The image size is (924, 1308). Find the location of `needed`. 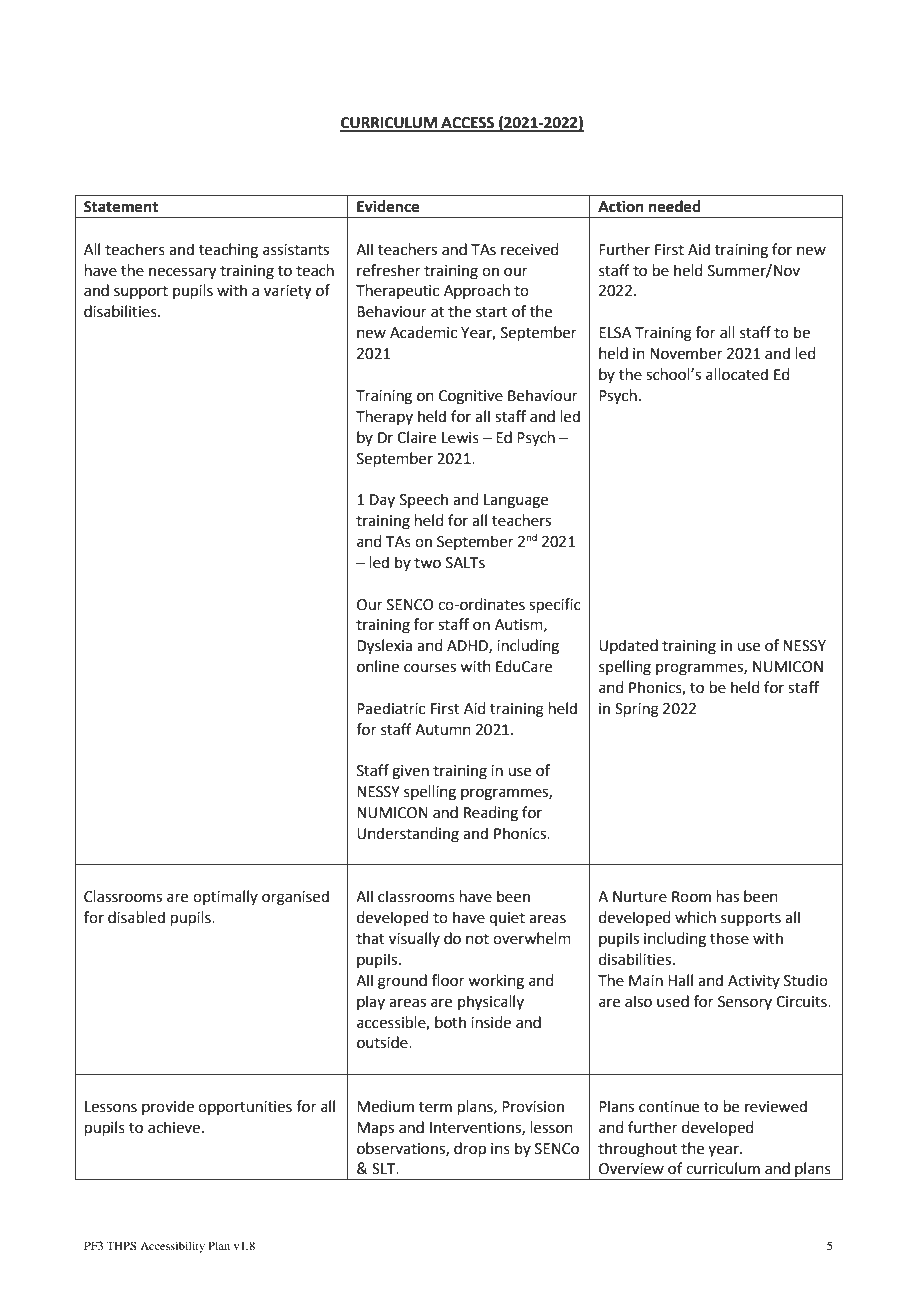

needed is located at coordinates (675, 206).
